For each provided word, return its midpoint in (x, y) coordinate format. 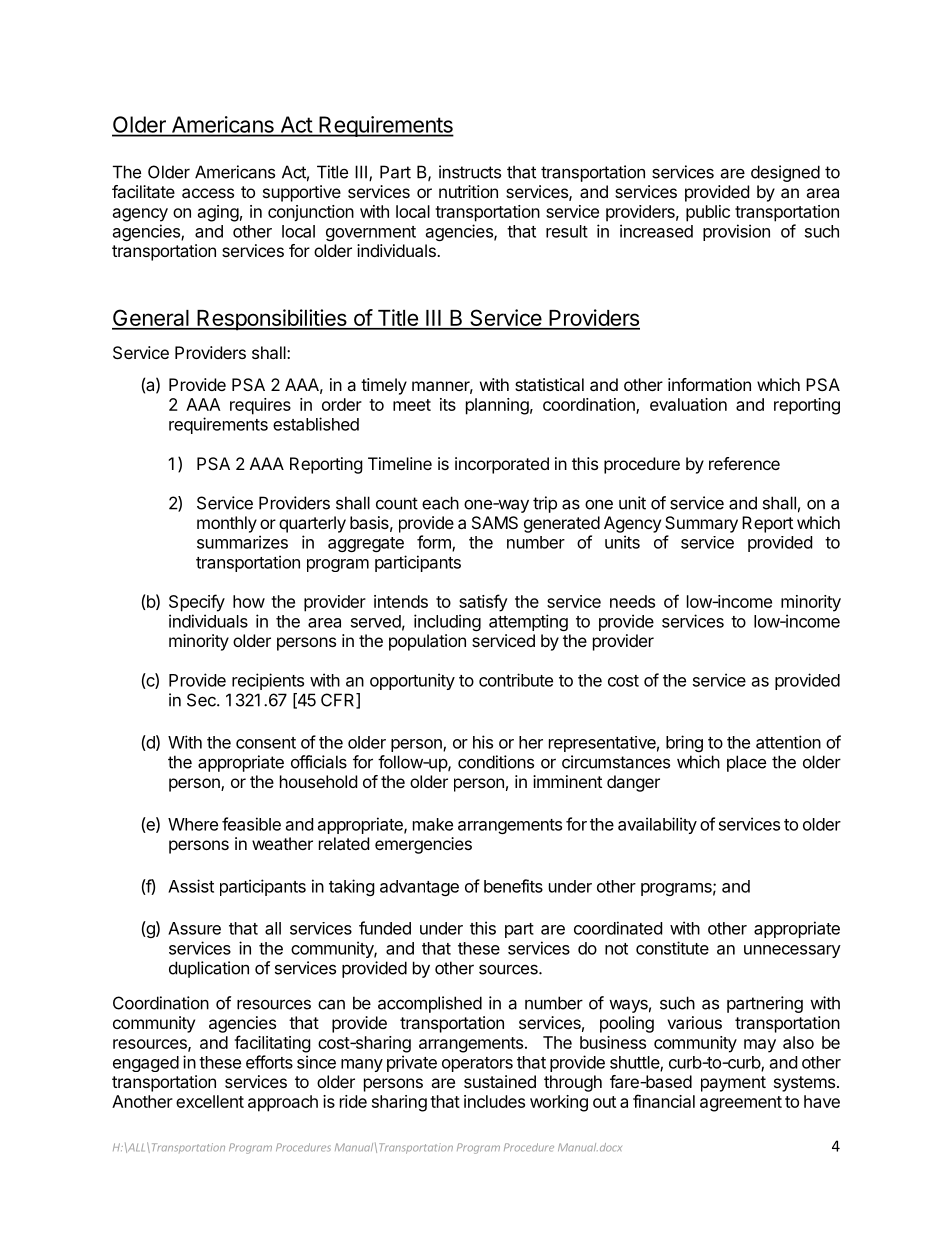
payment (733, 1084)
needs (632, 601)
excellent (210, 1101)
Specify (197, 603)
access (208, 193)
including (447, 622)
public (708, 213)
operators (477, 1064)
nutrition (468, 191)
